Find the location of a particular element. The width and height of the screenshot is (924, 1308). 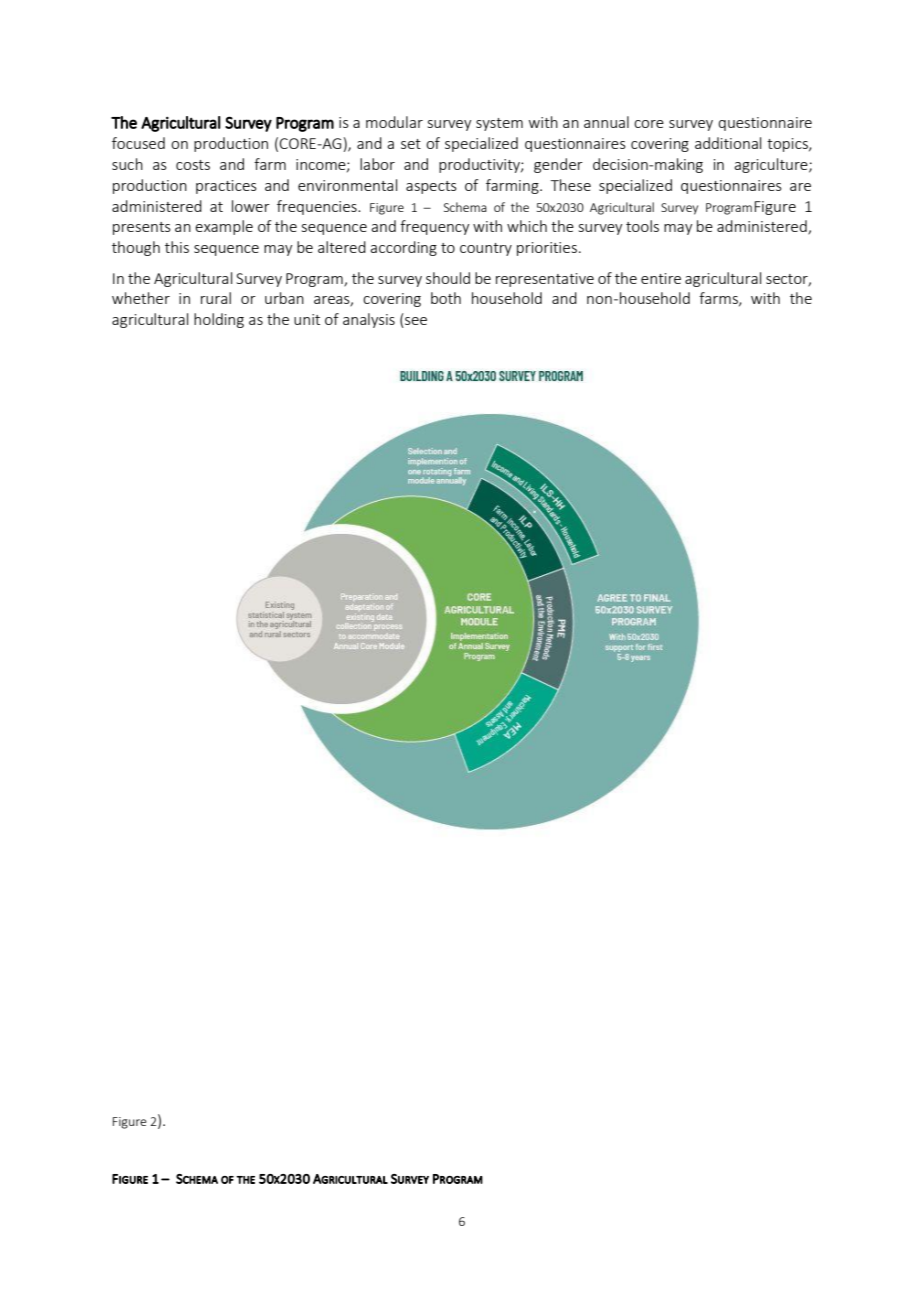

modular is located at coordinates (394, 122).
